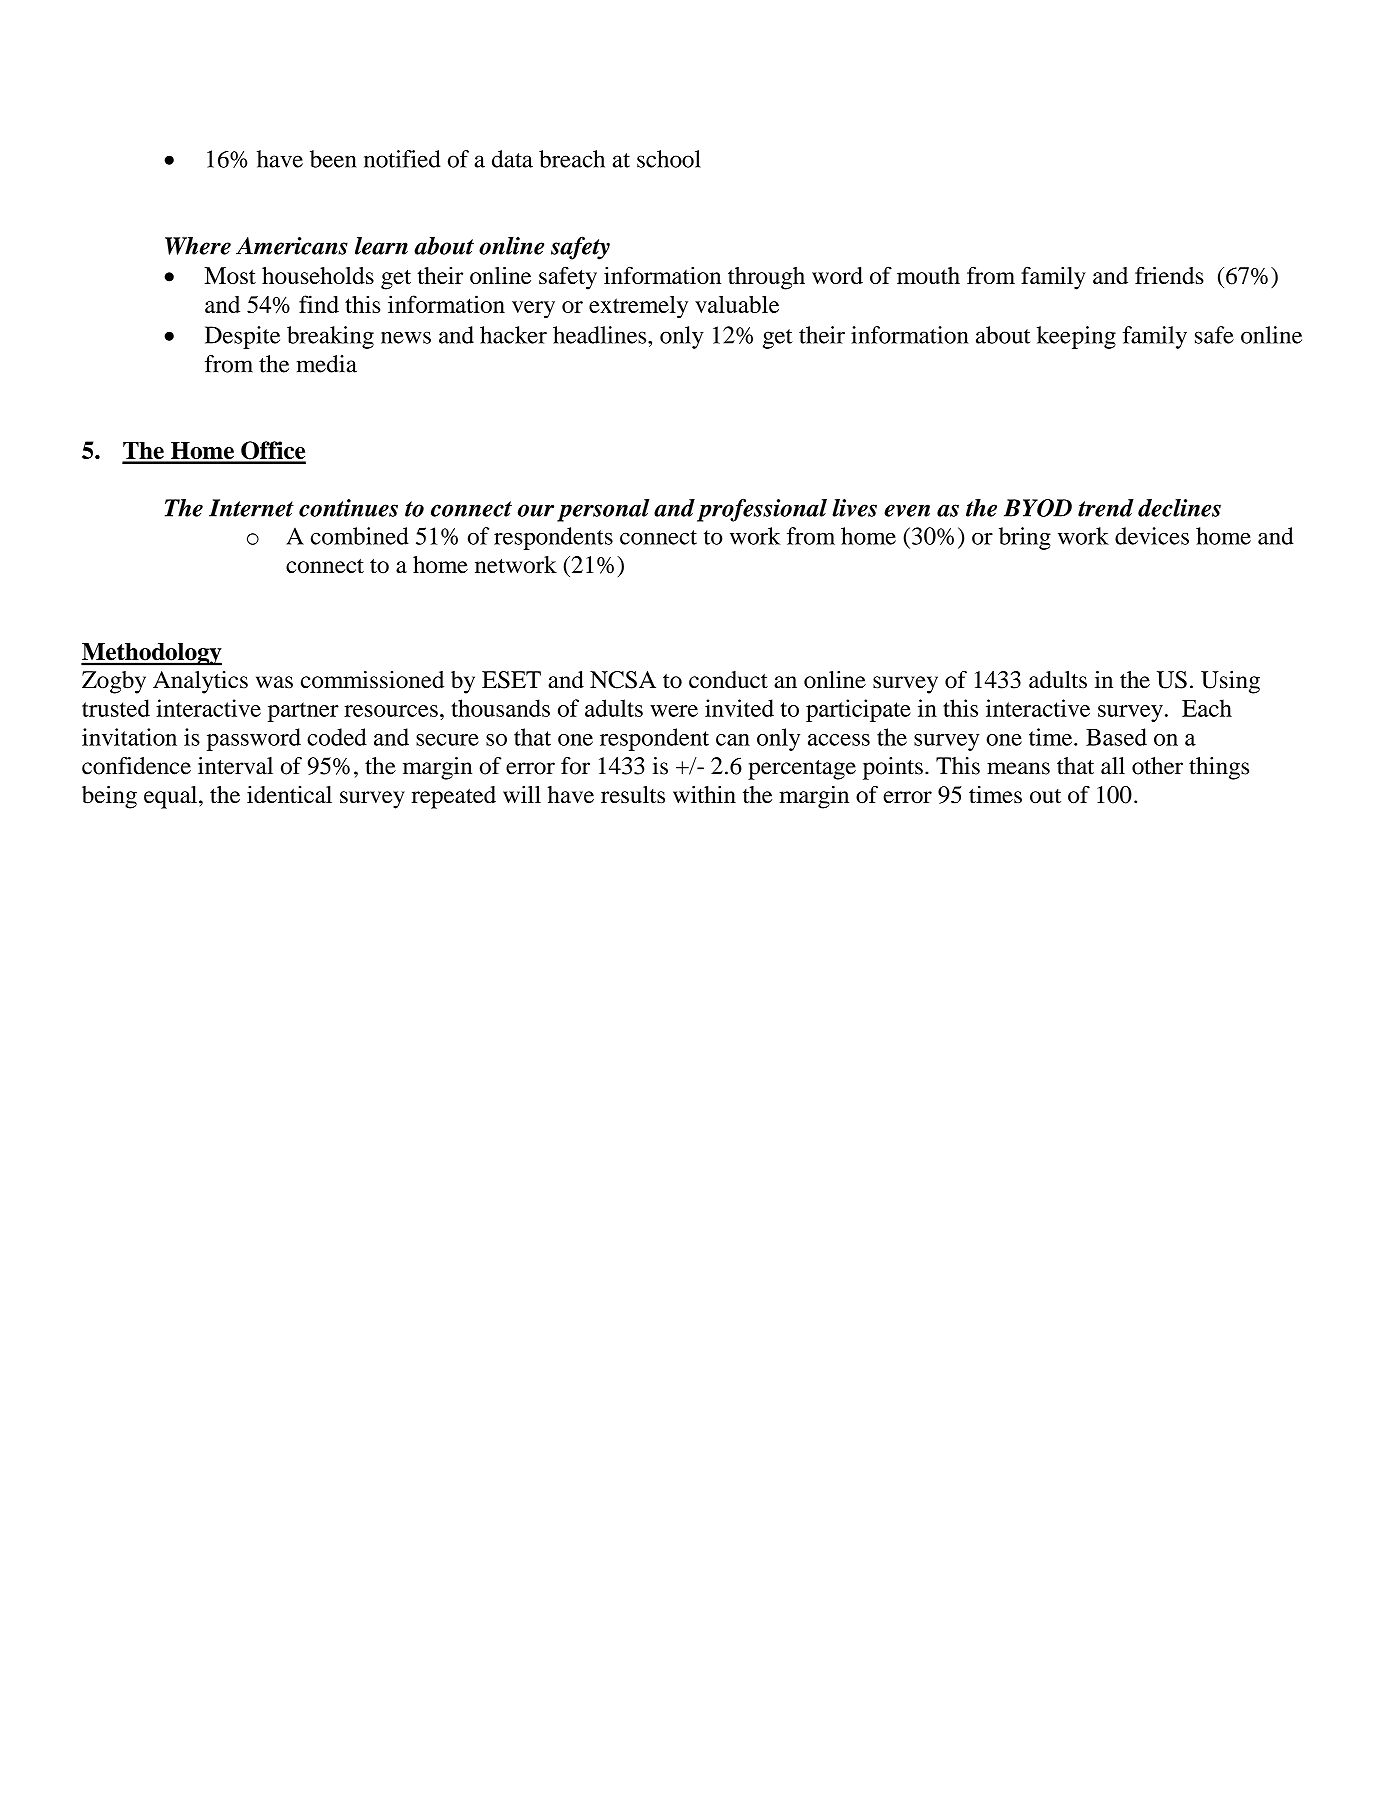  What do you see at coordinates (251, 508) in the image?
I see `Internet` at bounding box center [251, 508].
